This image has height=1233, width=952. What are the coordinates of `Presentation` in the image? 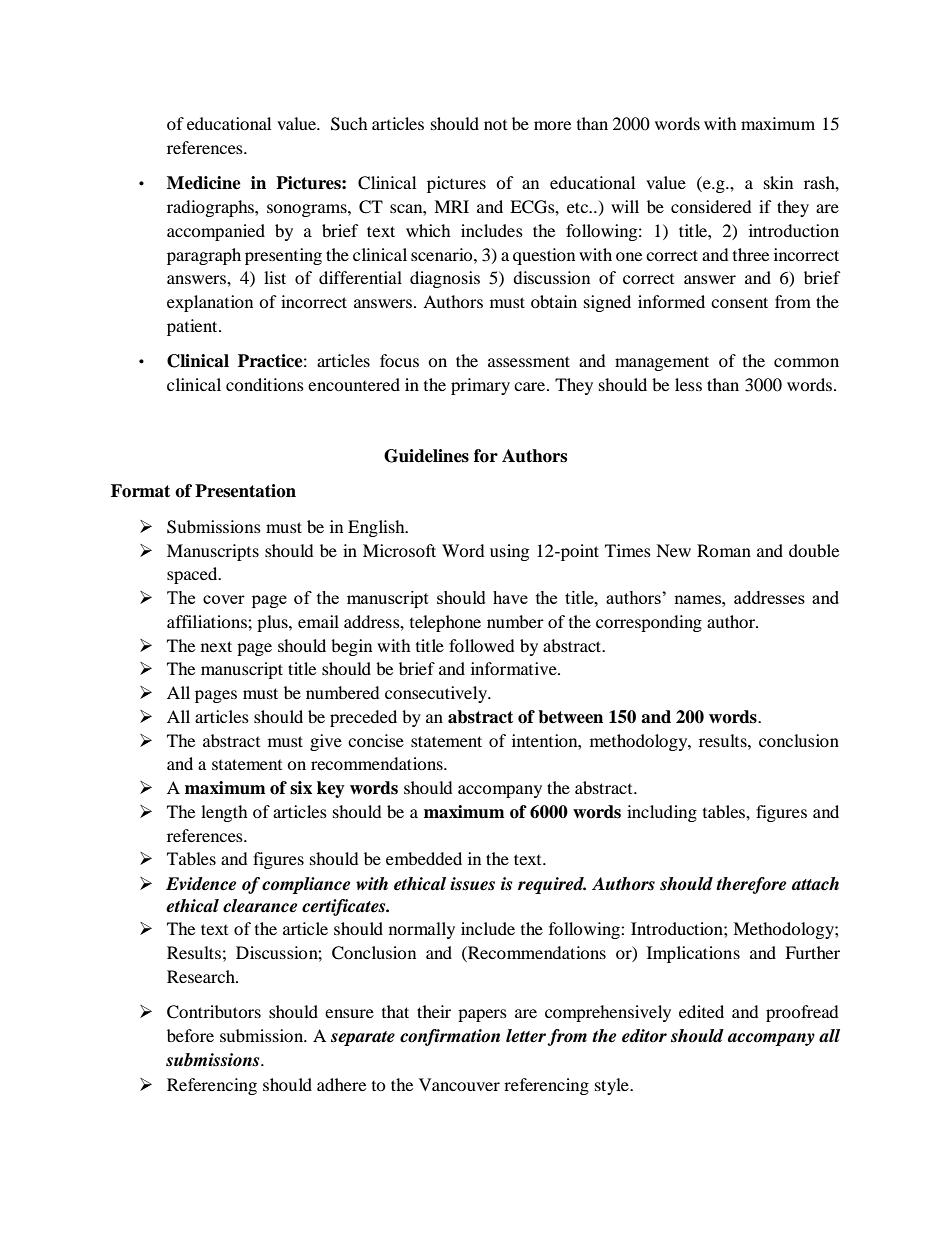 It's located at (245, 491).
